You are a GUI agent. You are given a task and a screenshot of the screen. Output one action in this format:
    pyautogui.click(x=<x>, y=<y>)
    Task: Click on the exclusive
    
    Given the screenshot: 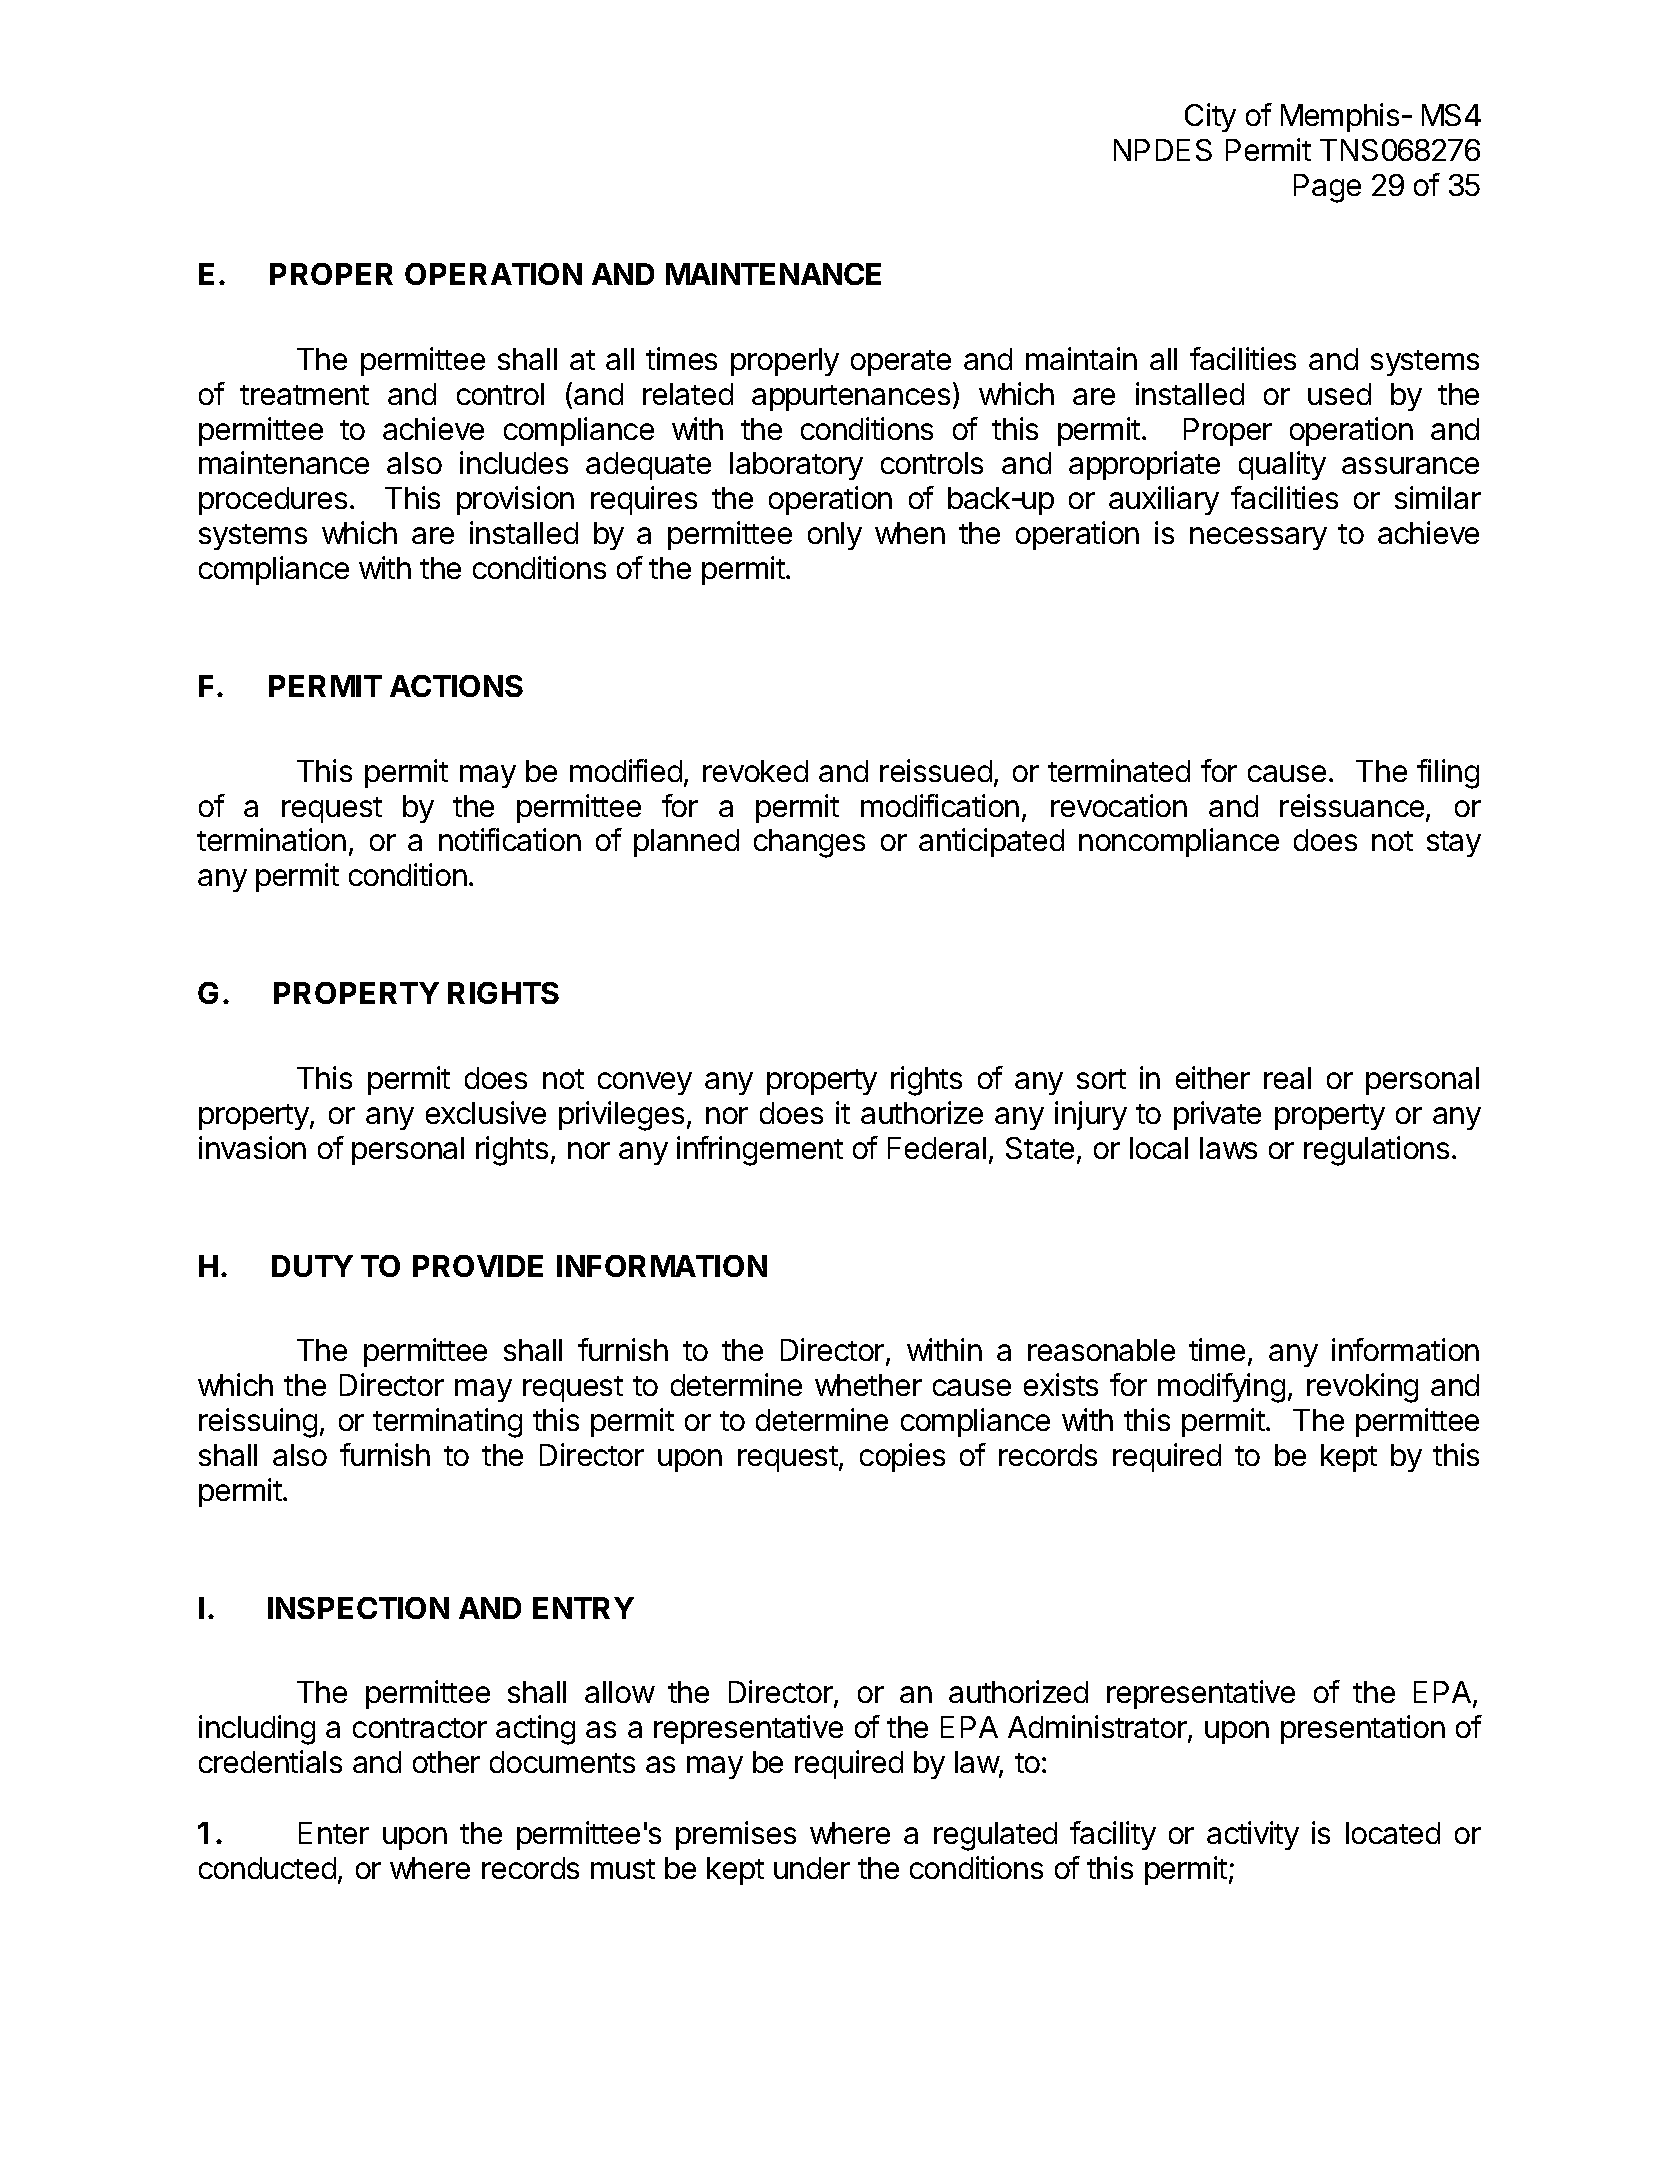 What is the action you would take?
    pyautogui.click(x=486, y=1112)
